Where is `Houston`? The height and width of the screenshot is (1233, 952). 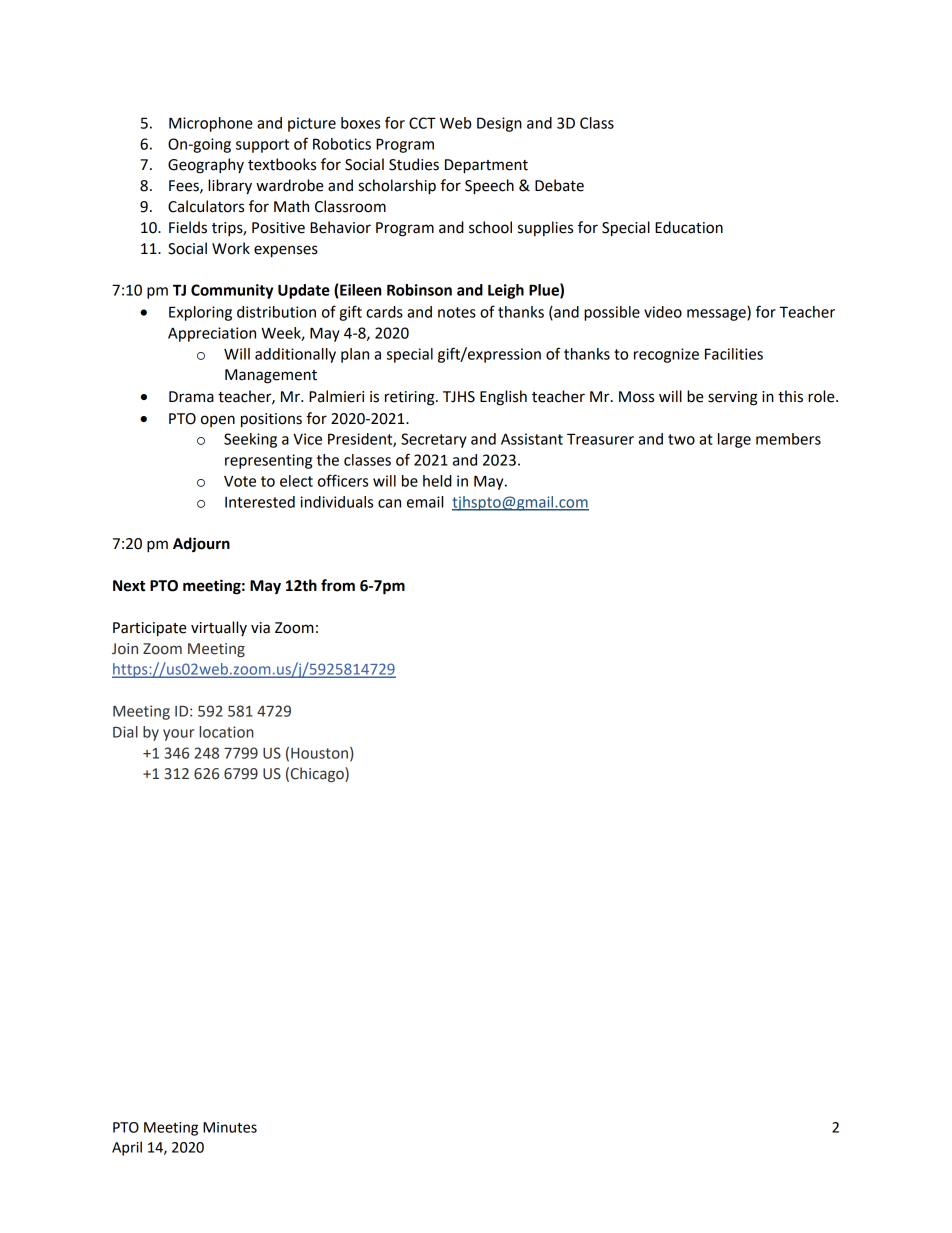
Houston is located at coordinates (319, 753).
